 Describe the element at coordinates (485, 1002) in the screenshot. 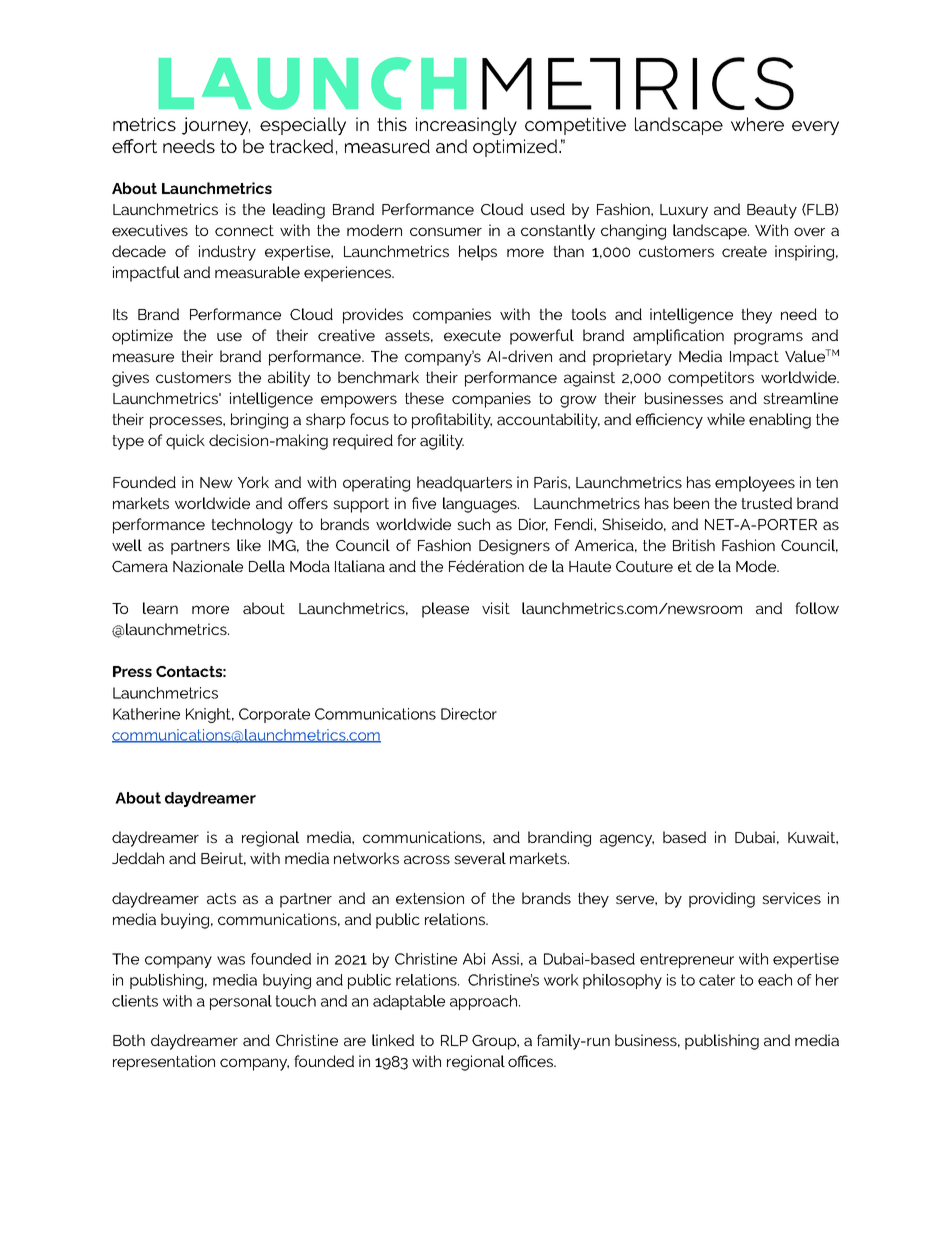

I see `approach` at that location.
